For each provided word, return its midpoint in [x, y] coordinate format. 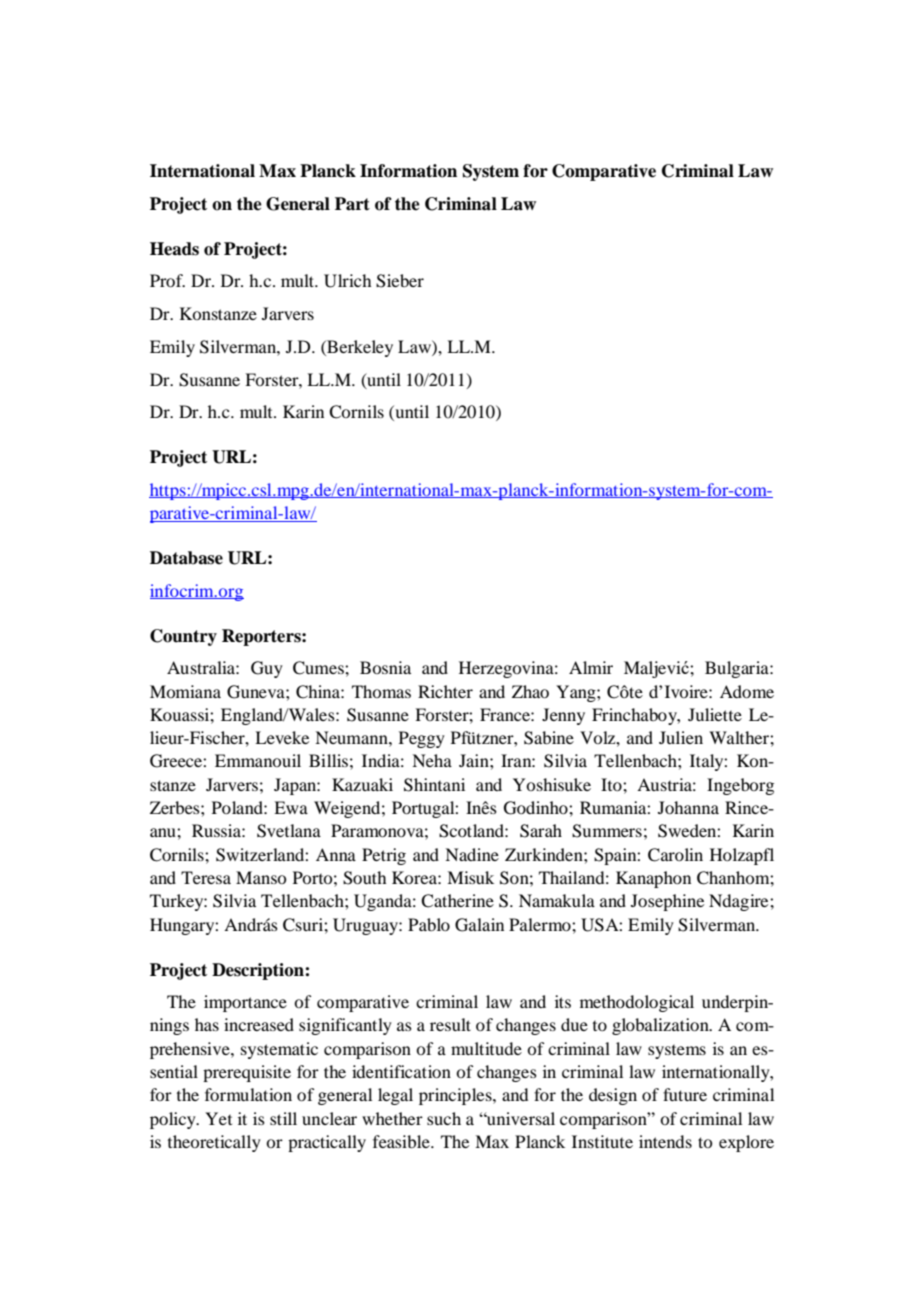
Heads [174, 249]
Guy [267, 669]
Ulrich [347, 281]
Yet [218, 1118]
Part [352, 204]
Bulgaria [738, 669]
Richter [445, 691]
